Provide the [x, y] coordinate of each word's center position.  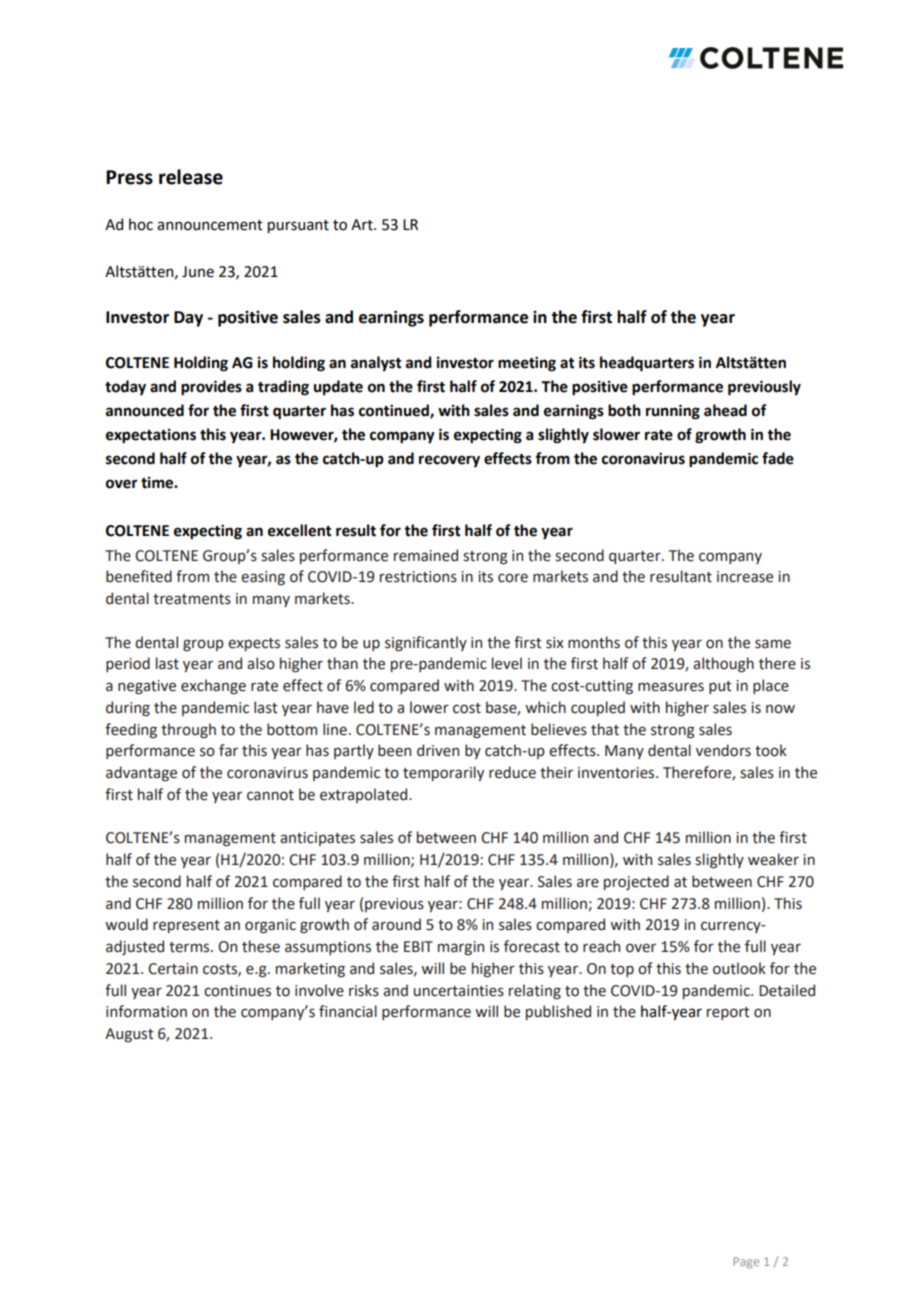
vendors [723, 750]
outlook [739, 968]
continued [395, 411]
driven [438, 750]
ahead [725, 410]
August [129, 1035]
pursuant [298, 226]
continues [237, 991]
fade [778, 458]
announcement [210, 225]
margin [461, 948]
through [188, 730]
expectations [151, 436]
